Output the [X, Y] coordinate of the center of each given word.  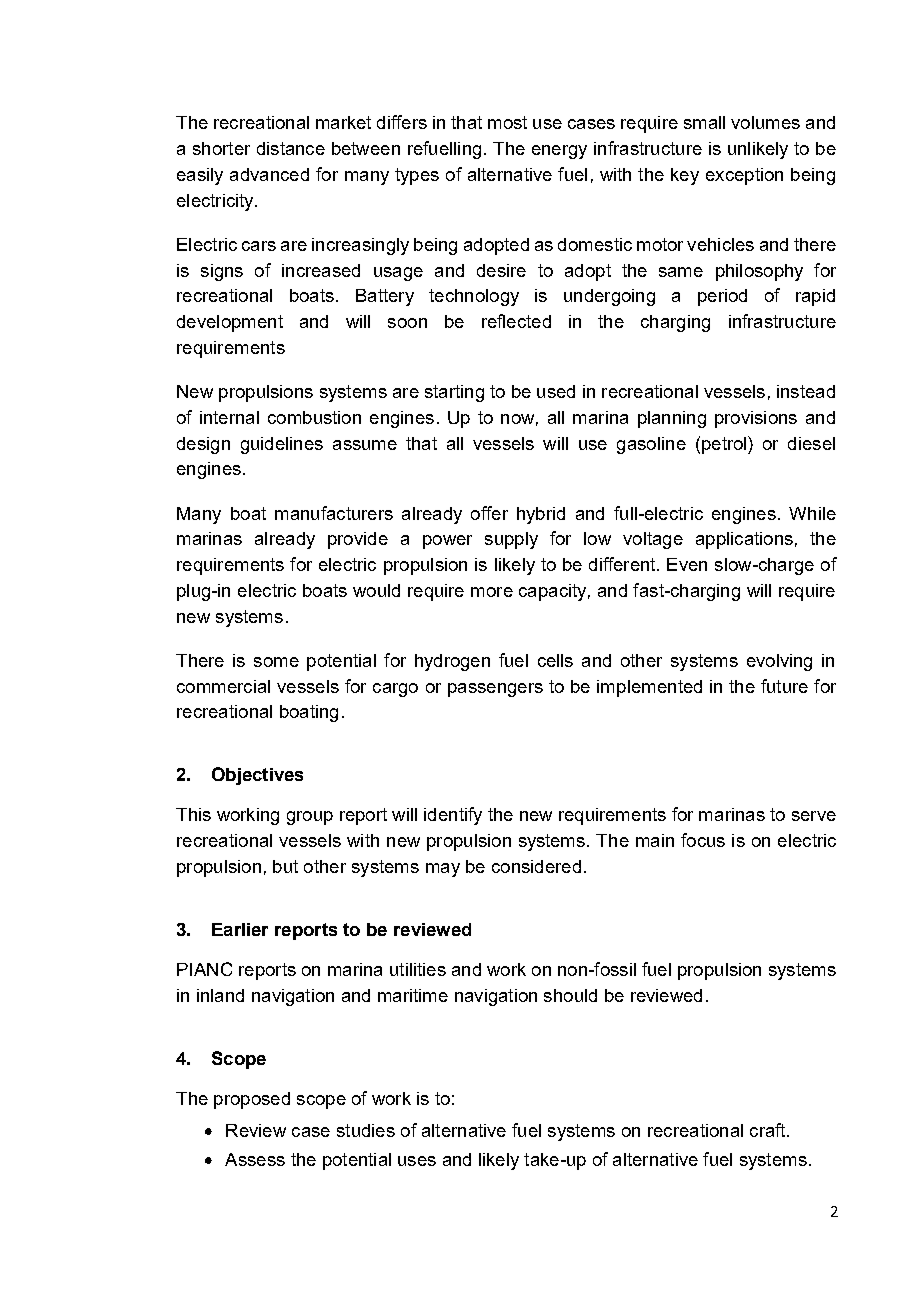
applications [744, 540]
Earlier [240, 929]
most [507, 122]
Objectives [257, 776]
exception [744, 176]
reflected [516, 321]
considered [536, 866]
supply [511, 540]
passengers [495, 690]
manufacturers [334, 513]
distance [291, 148]
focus [703, 840]
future [784, 686]
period [722, 297]
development [230, 323]
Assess [255, 1159]
